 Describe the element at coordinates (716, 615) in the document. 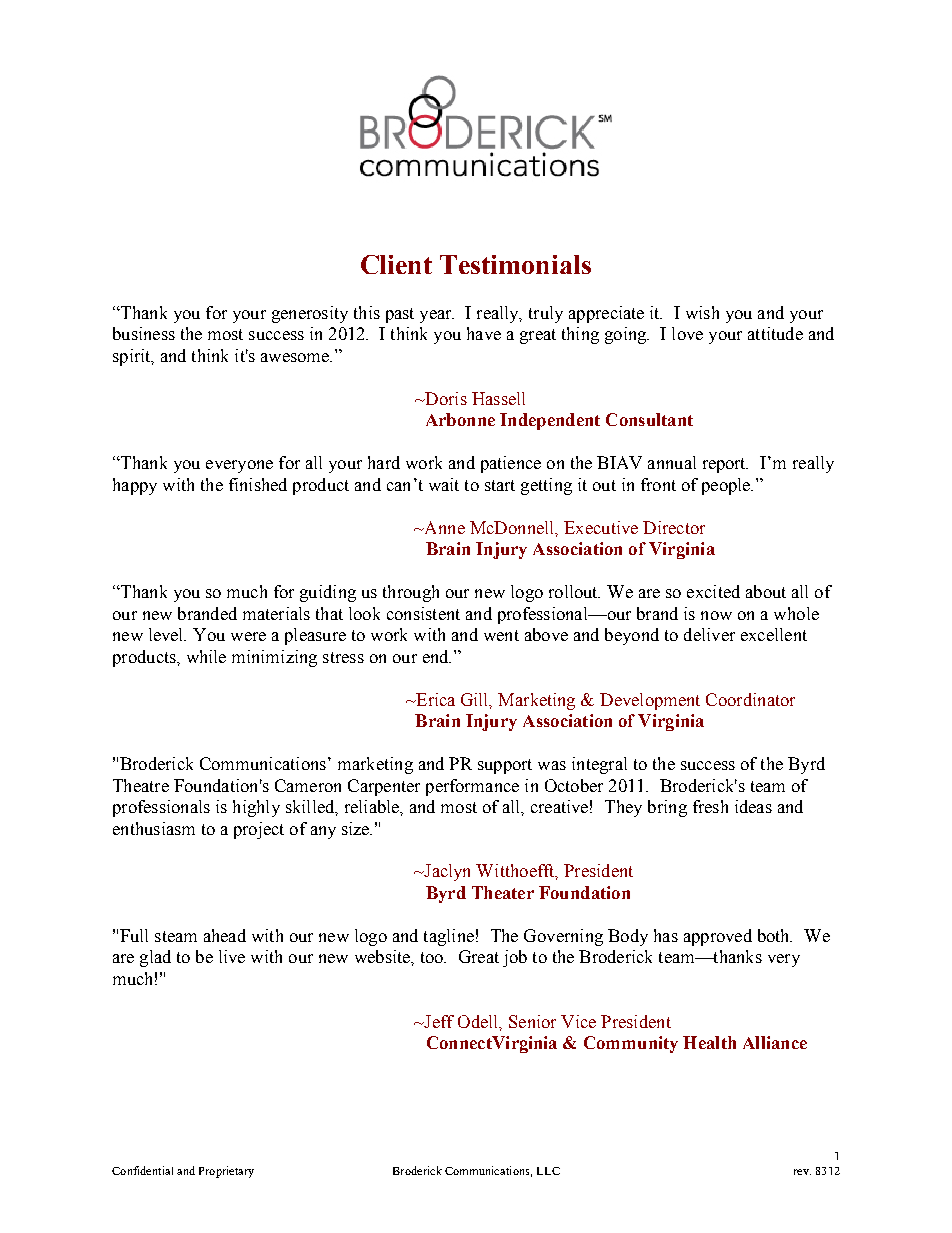

I see `now` at that location.
